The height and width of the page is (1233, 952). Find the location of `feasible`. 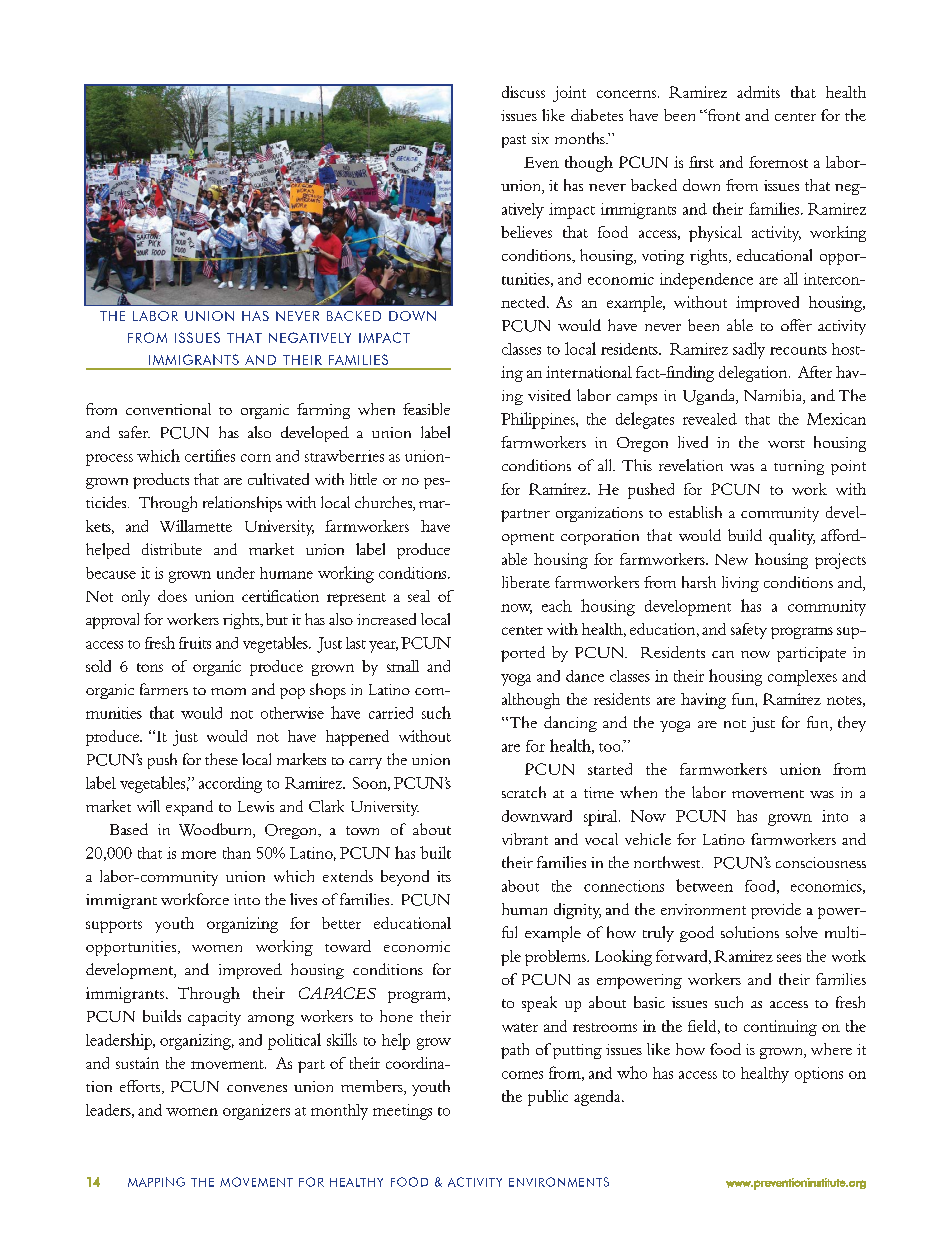

feasible is located at coordinates (426, 409).
